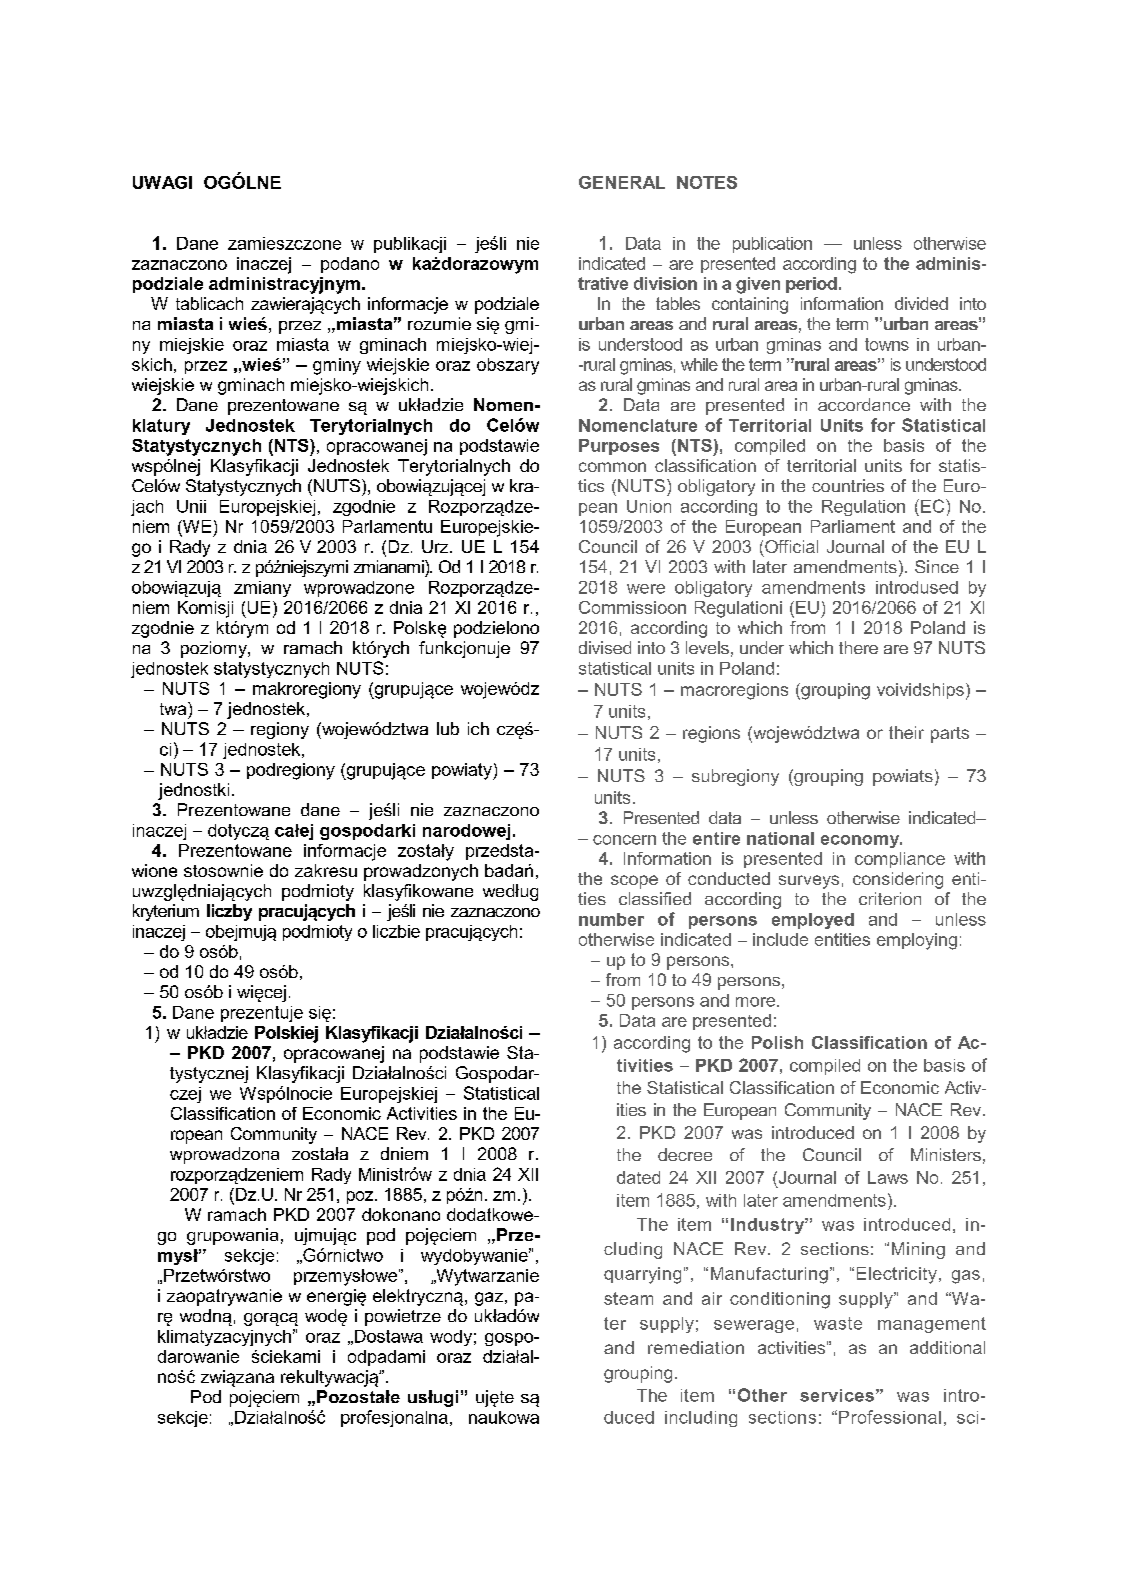 This document has height=1594, width=1122. I want to click on gaz, so click(489, 1299).
